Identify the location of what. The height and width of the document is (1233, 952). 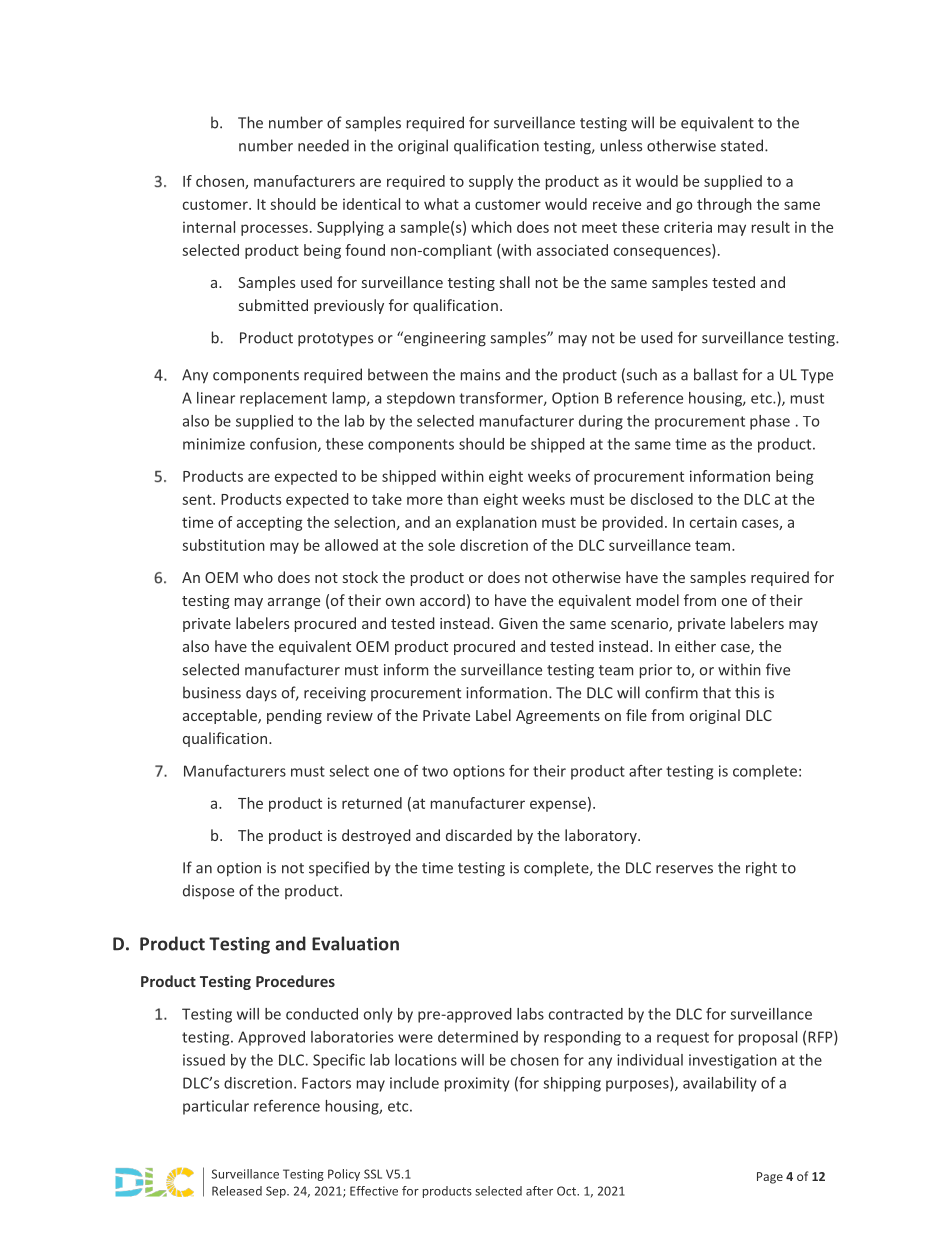
(441, 204).
